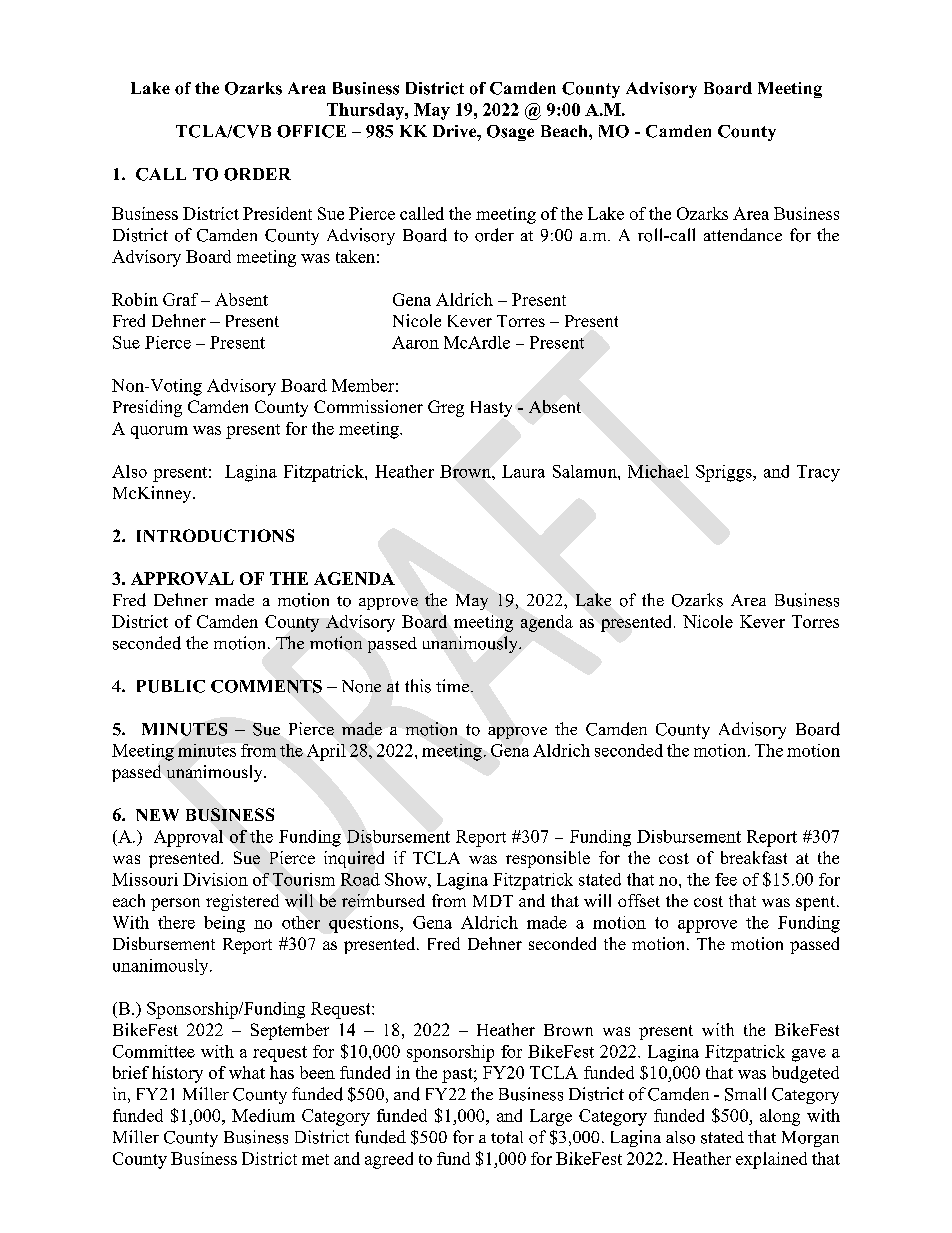  What do you see at coordinates (548, 859) in the document?
I see `responsible` at bounding box center [548, 859].
